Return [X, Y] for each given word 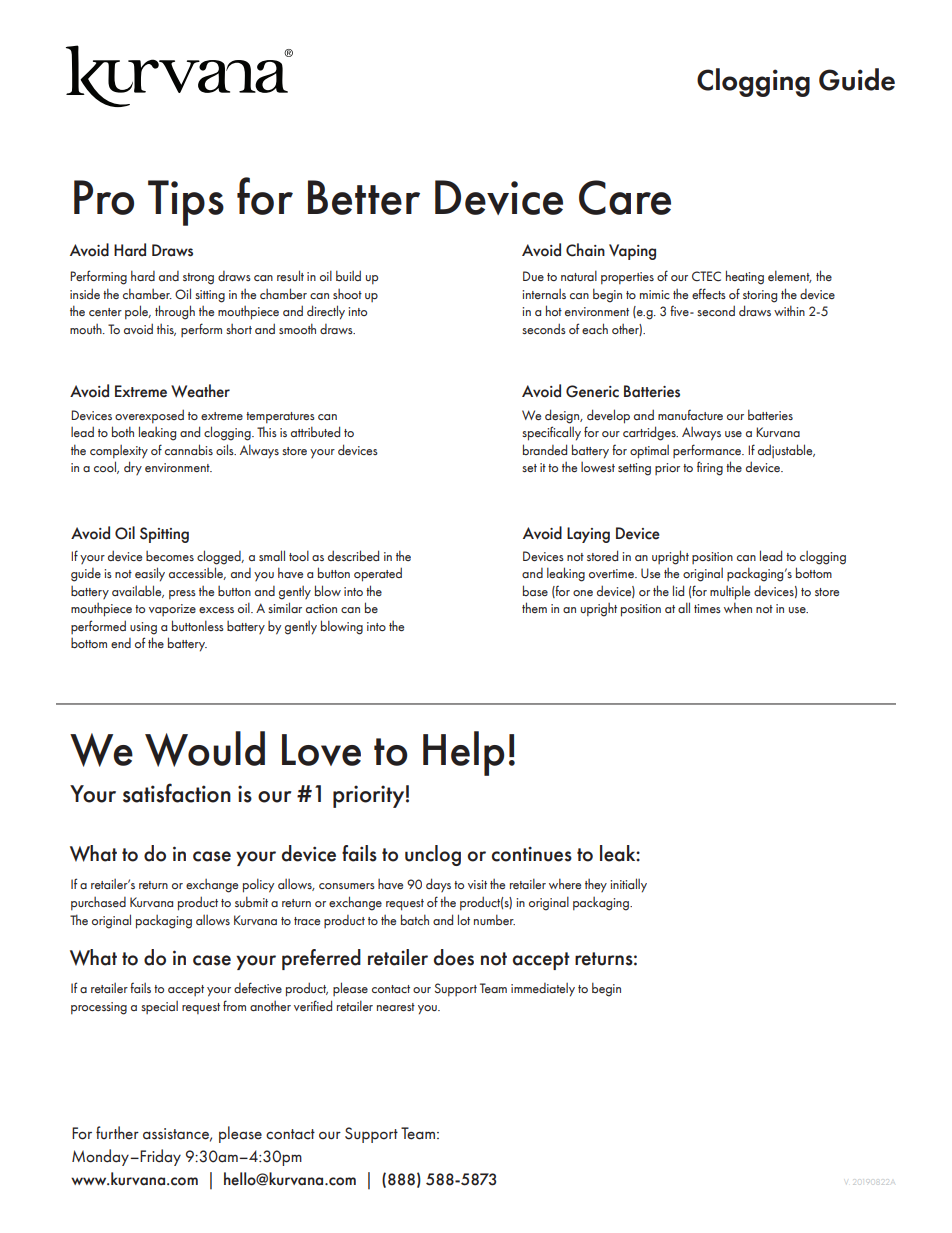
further [117, 1133]
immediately [543, 990]
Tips [186, 203]
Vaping [632, 252]
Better [364, 197]
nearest [396, 1007]
